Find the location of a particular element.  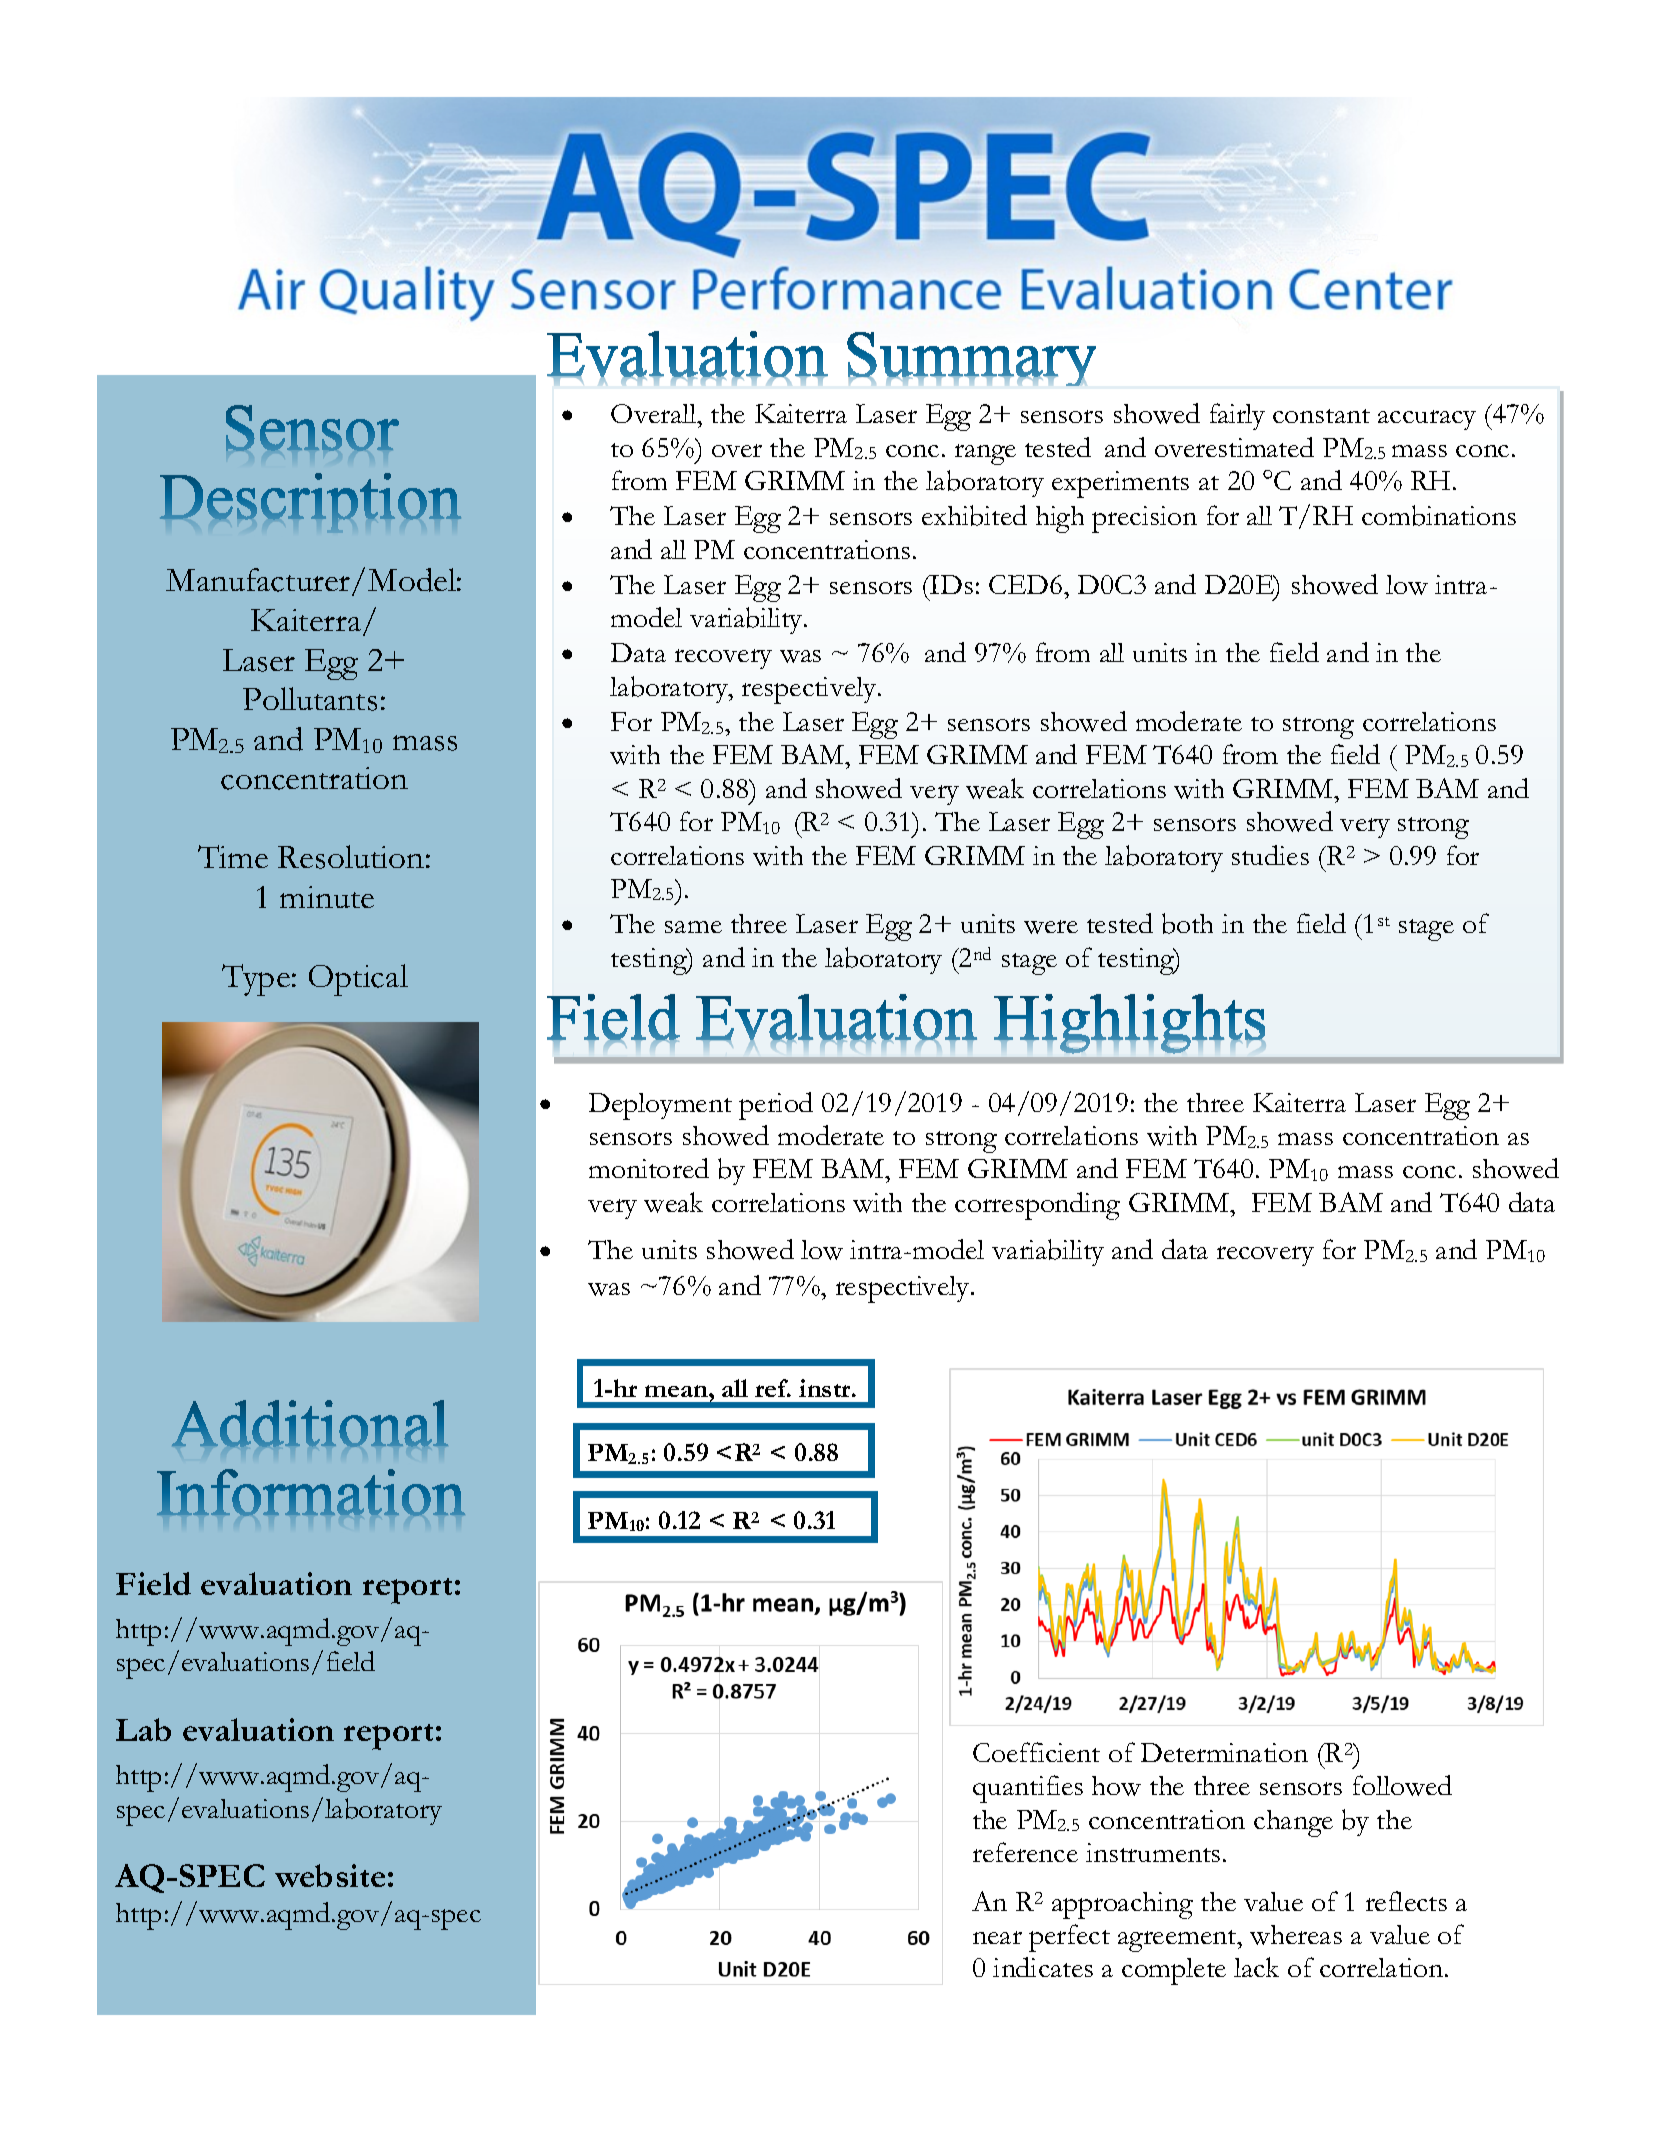

constant is located at coordinates (1321, 416).
